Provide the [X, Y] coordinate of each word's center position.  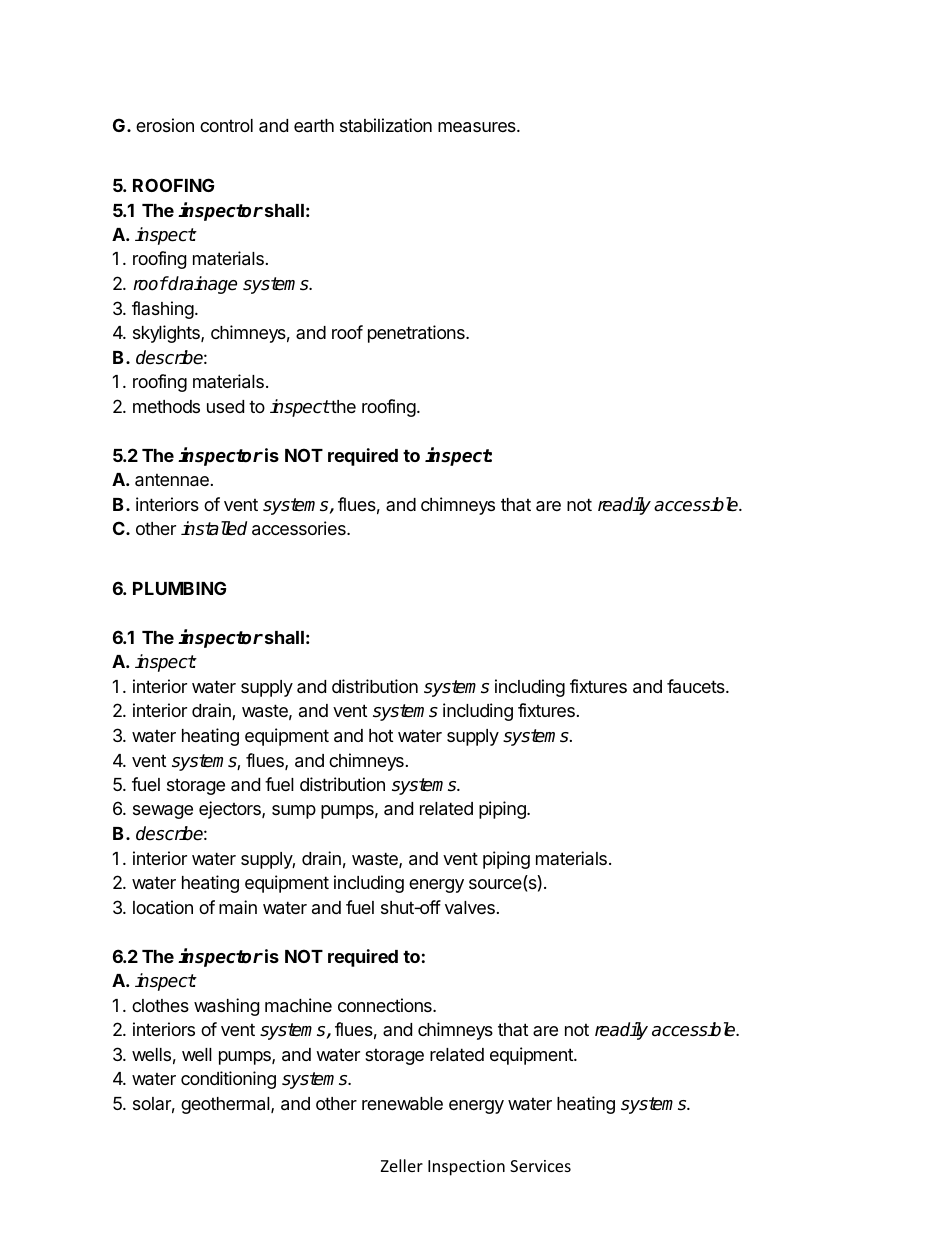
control [226, 125]
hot [381, 735]
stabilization [386, 125]
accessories [300, 528]
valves [470, 908]
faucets [697, 686]
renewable [402, 1104]
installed [214, 528]
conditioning [228, 1080]
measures [478, 127]
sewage [163, 812]
